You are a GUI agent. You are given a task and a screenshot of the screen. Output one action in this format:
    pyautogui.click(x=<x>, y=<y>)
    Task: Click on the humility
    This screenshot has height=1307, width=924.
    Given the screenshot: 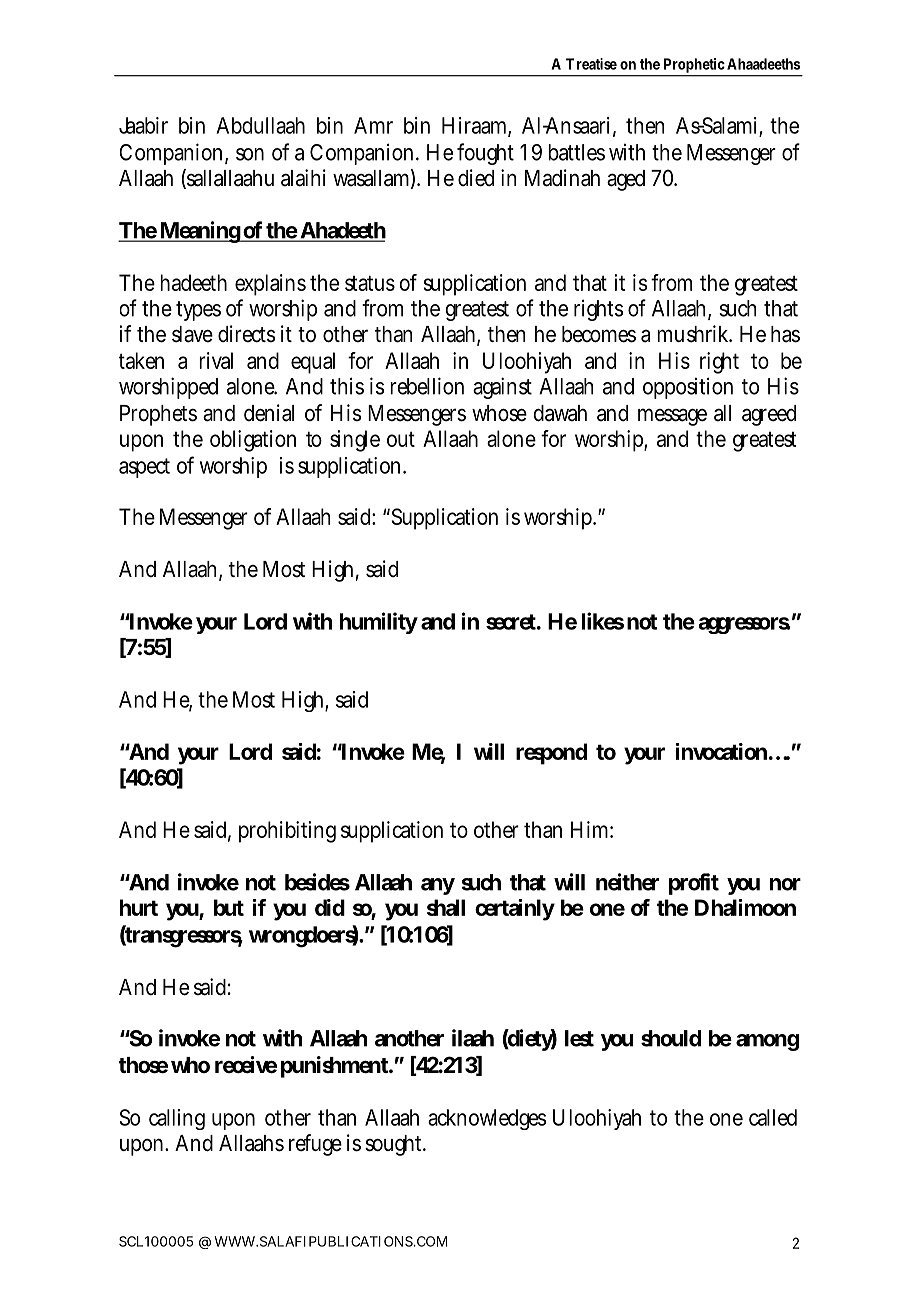 What is the action you would take?
    pyautogui.click(x=378, y=623)
